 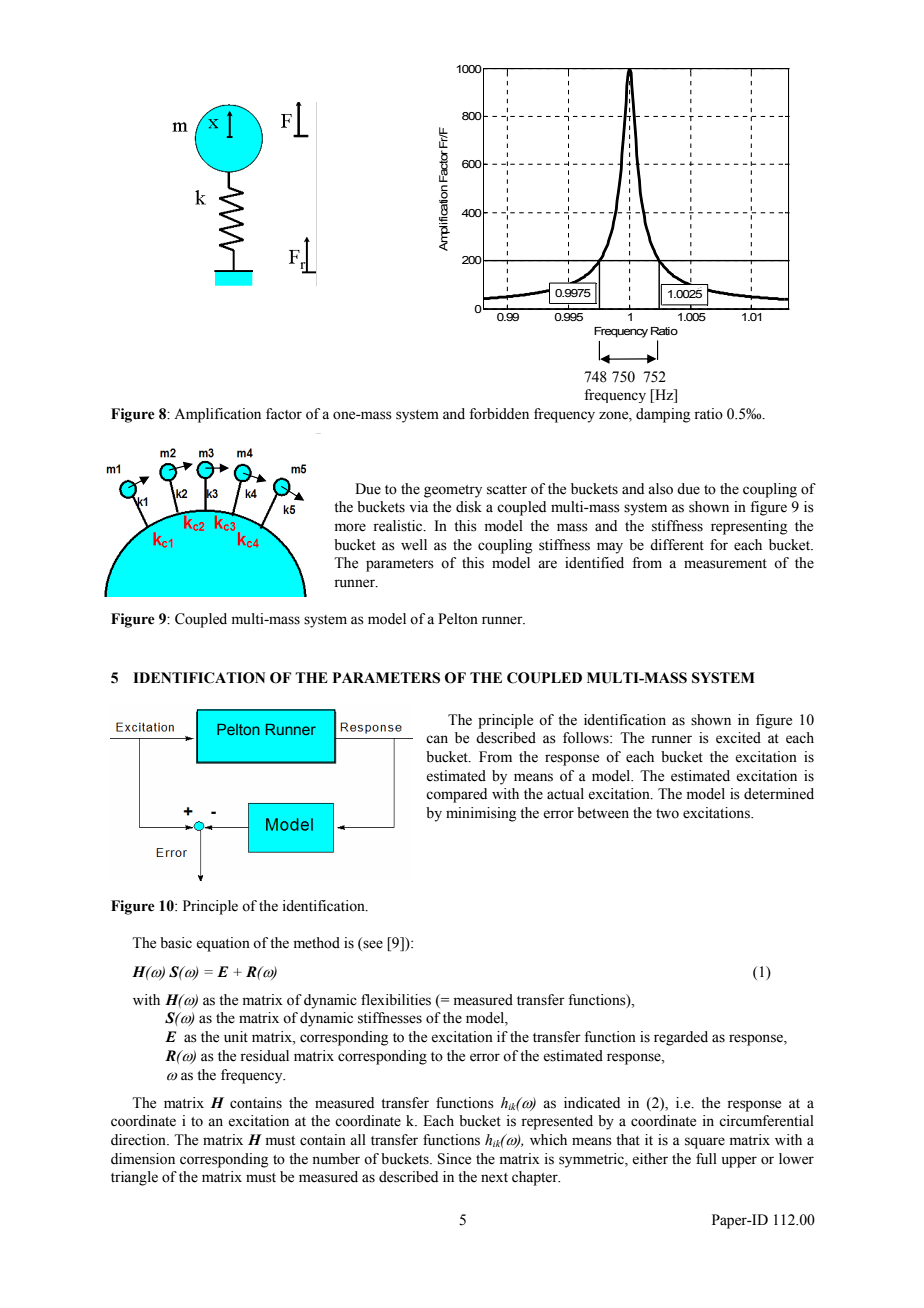 What do you see at coordinates (456, 795) in the screenshot?
I see `compared` at bounding box center [456, 795].
